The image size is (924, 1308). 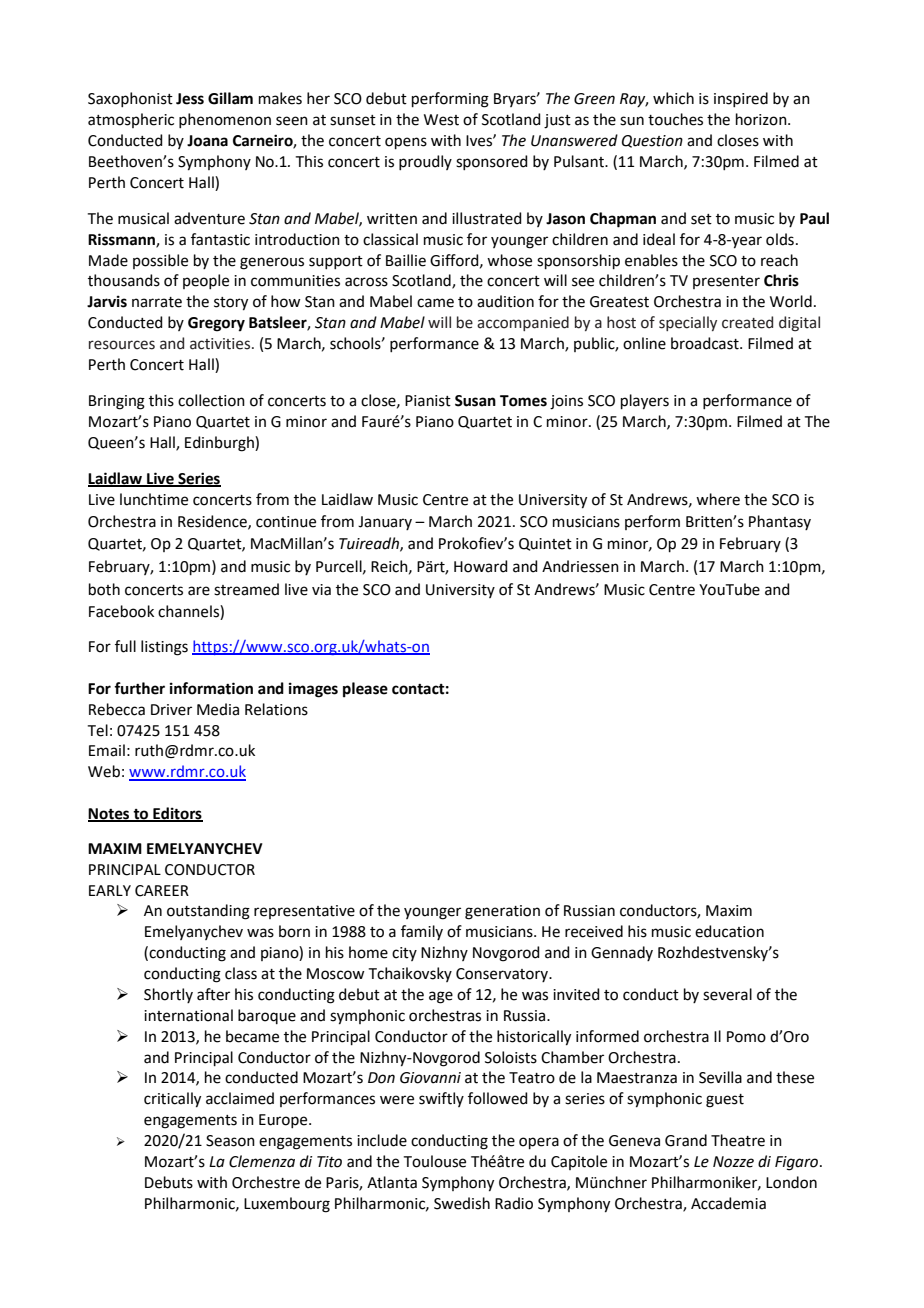 I want to click on Jess, so click(x=190, y=99).
